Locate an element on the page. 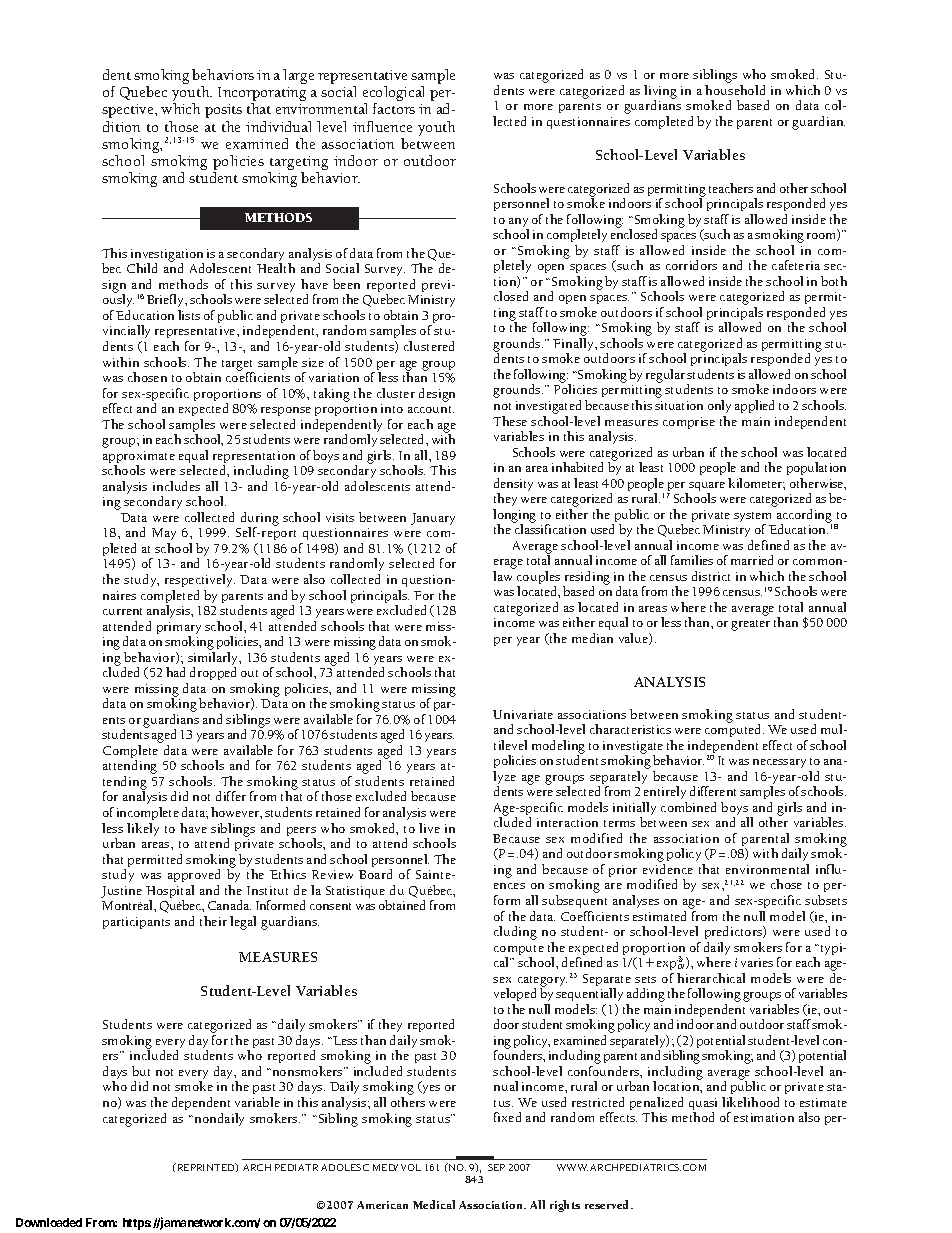  Univariate is located at coordinates (523, 714).
